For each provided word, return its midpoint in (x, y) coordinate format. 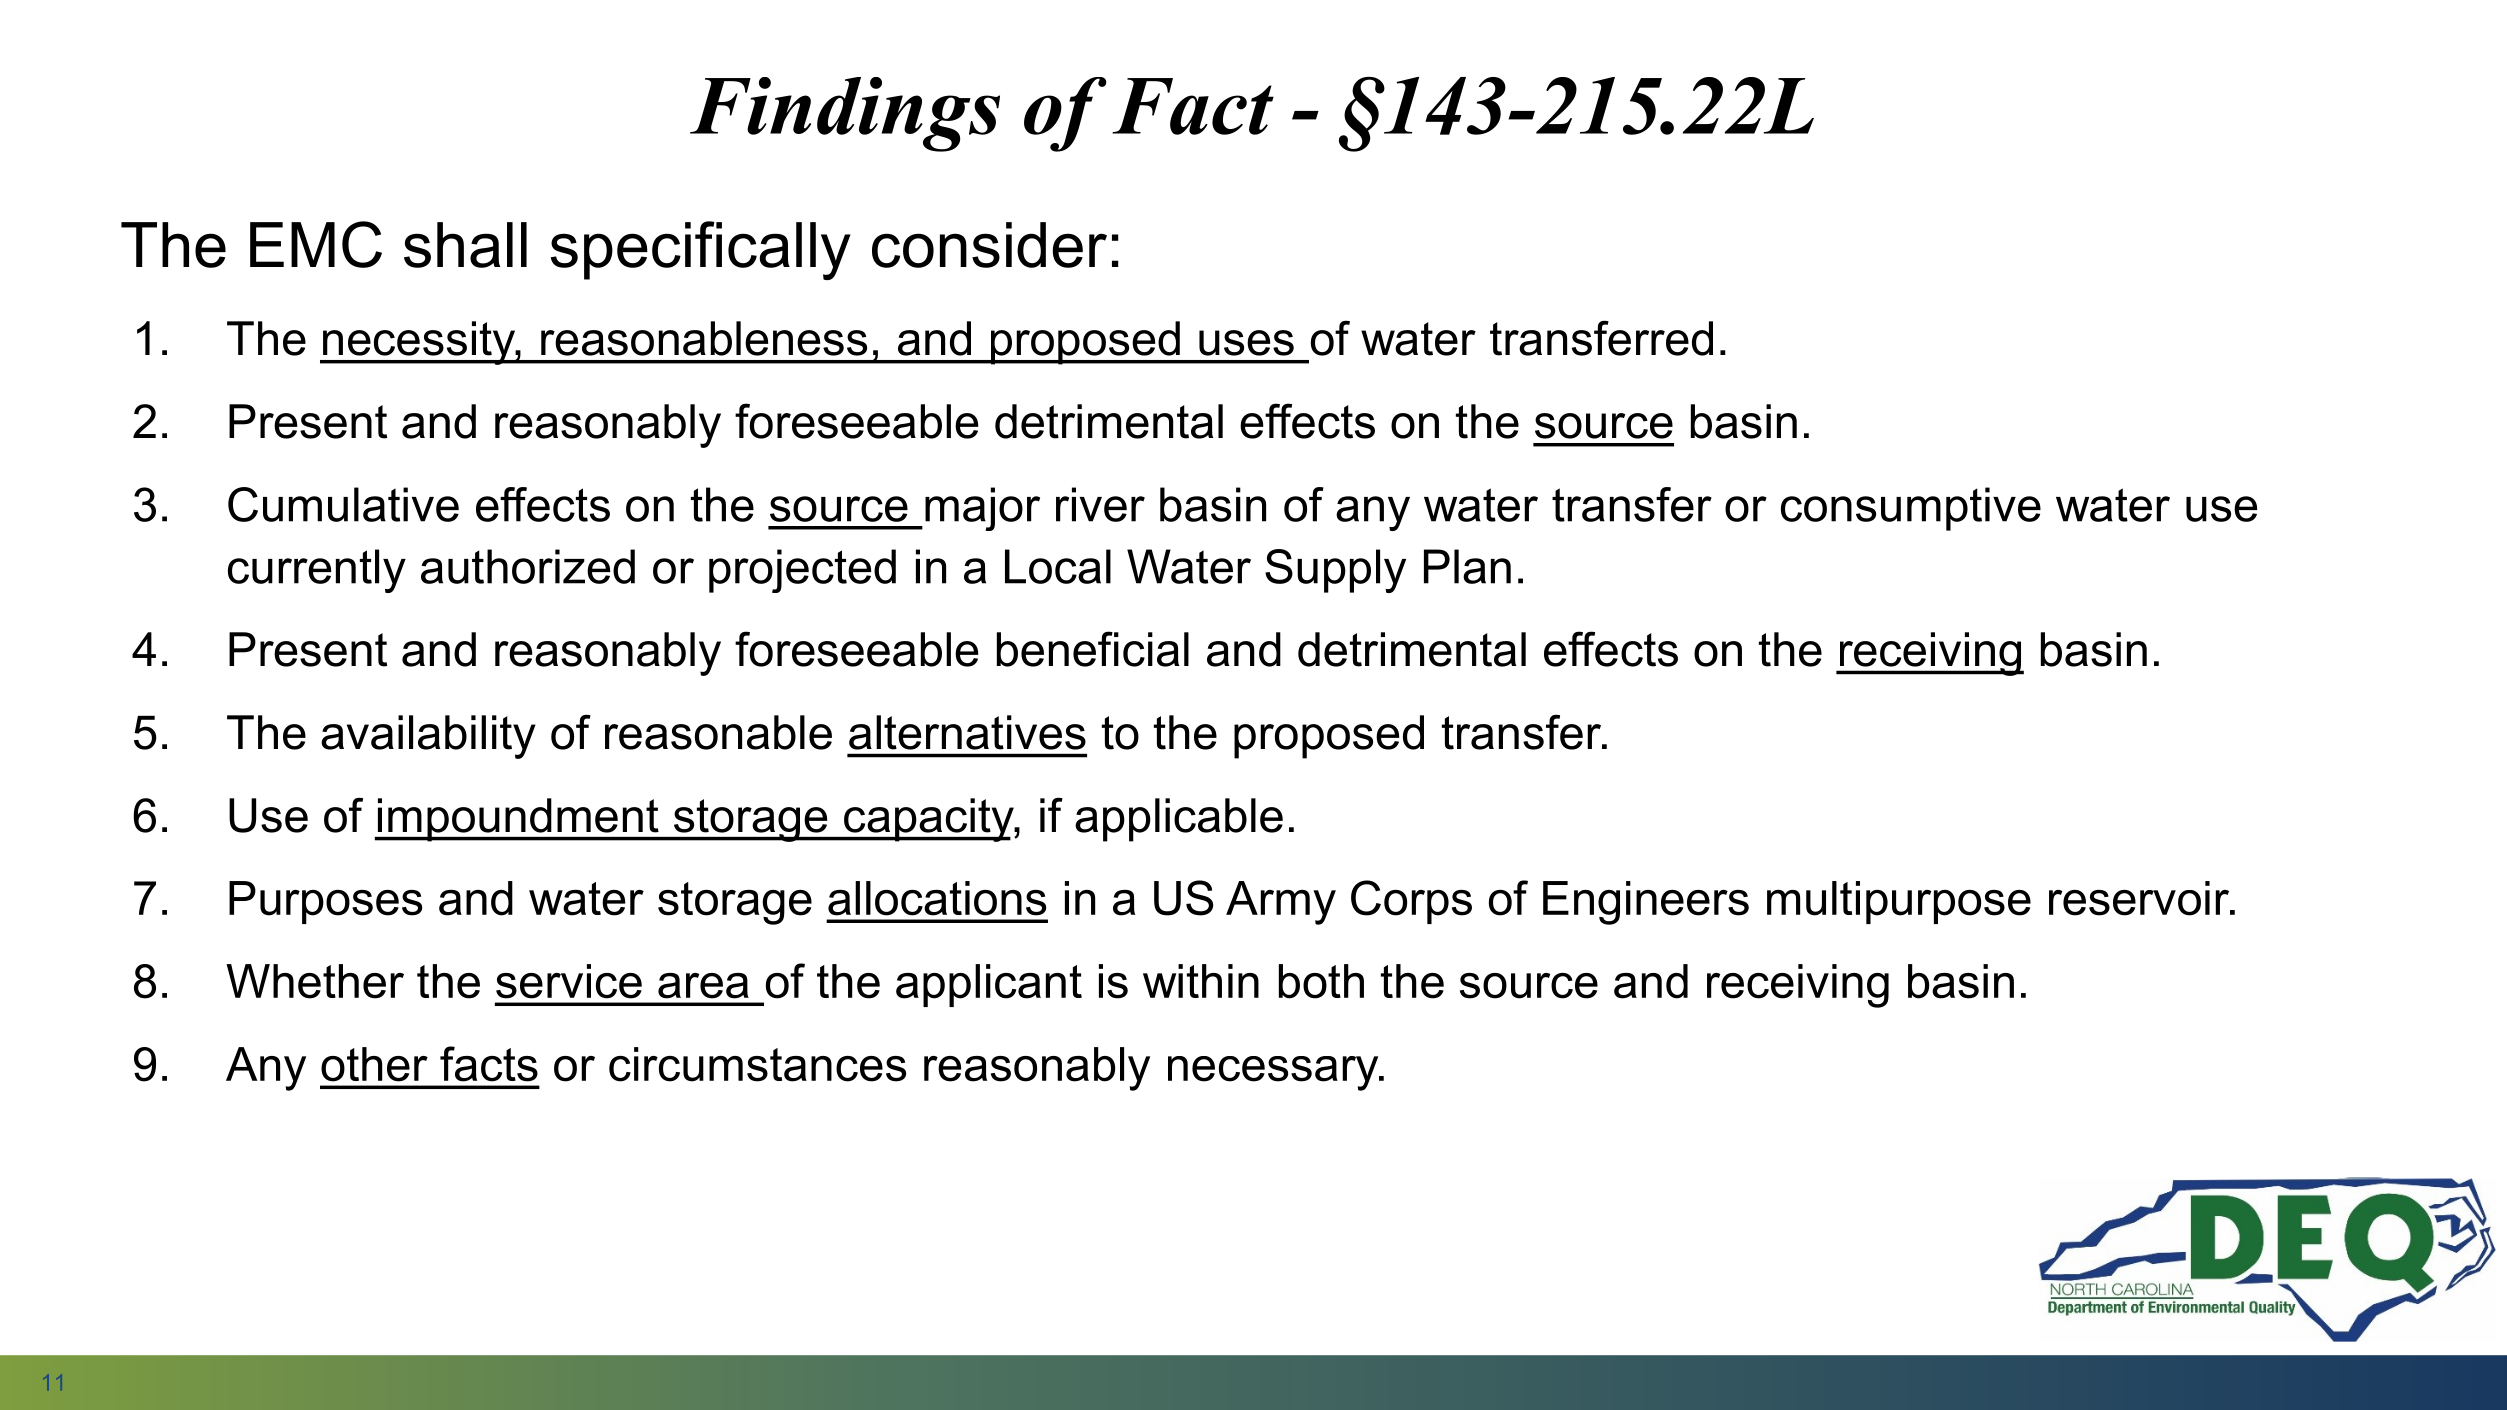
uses (1246, 343)
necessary (1274, 1073)
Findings (845, 114)
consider (989, 245)
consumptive (1911, 509)
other (374, 1064)
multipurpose (1899, 902)
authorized (528, 566)
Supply (1335, 571)
